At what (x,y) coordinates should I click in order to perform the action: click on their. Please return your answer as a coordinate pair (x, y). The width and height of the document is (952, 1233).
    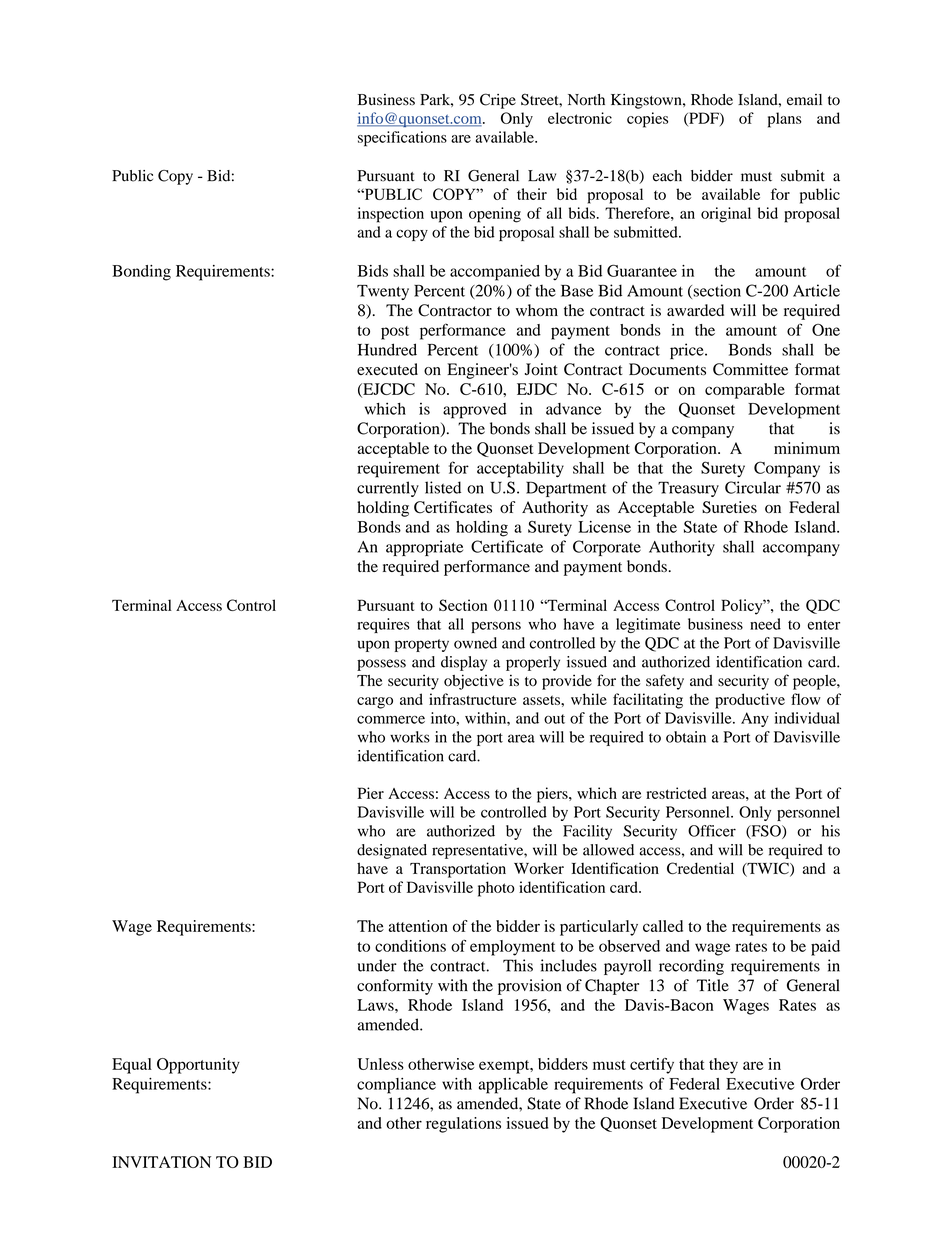
    Looking at the image, I should click on (532, 194).
